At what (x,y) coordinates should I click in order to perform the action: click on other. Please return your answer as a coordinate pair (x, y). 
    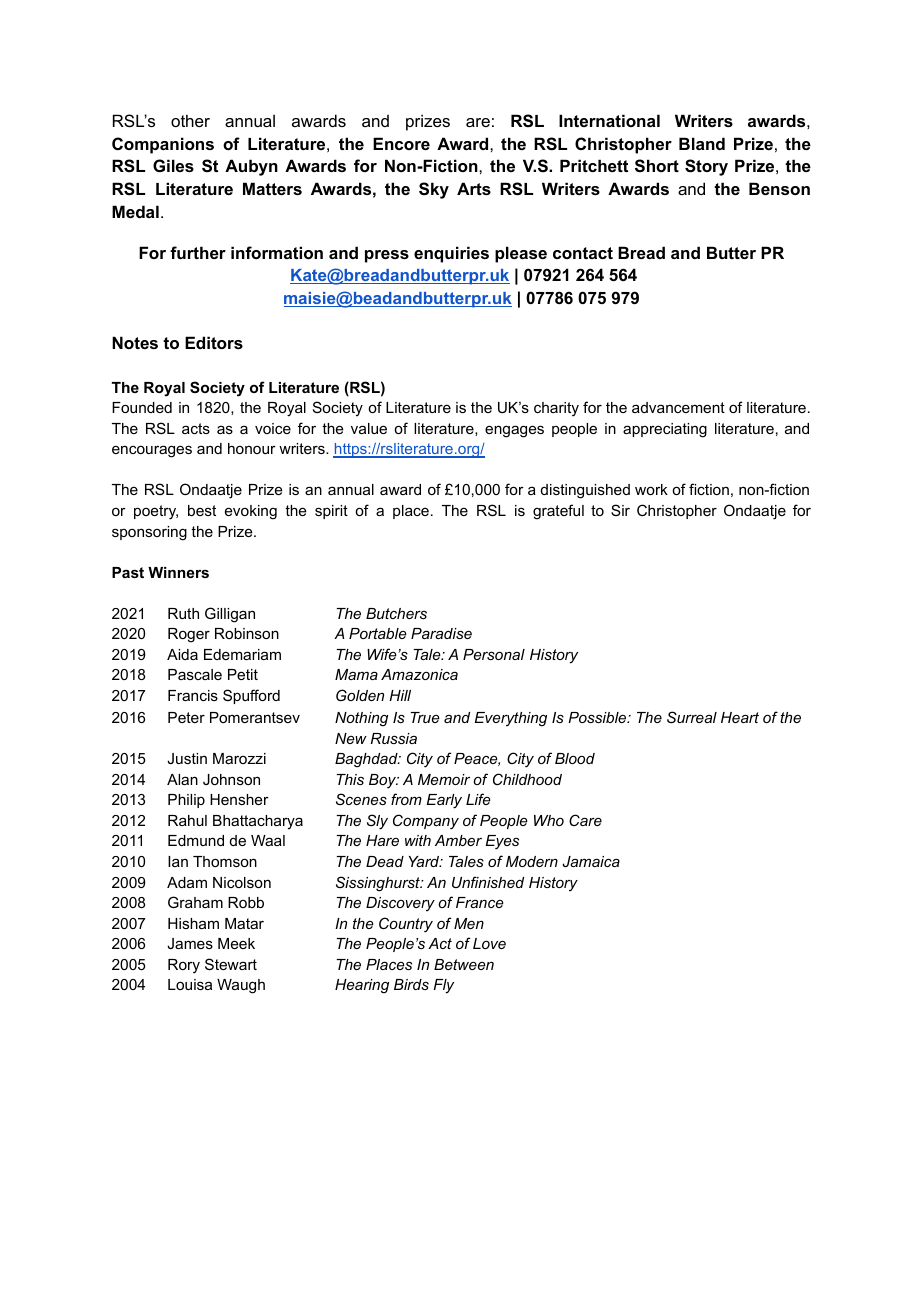
    Looking at the image, I should click on (190, 120).
